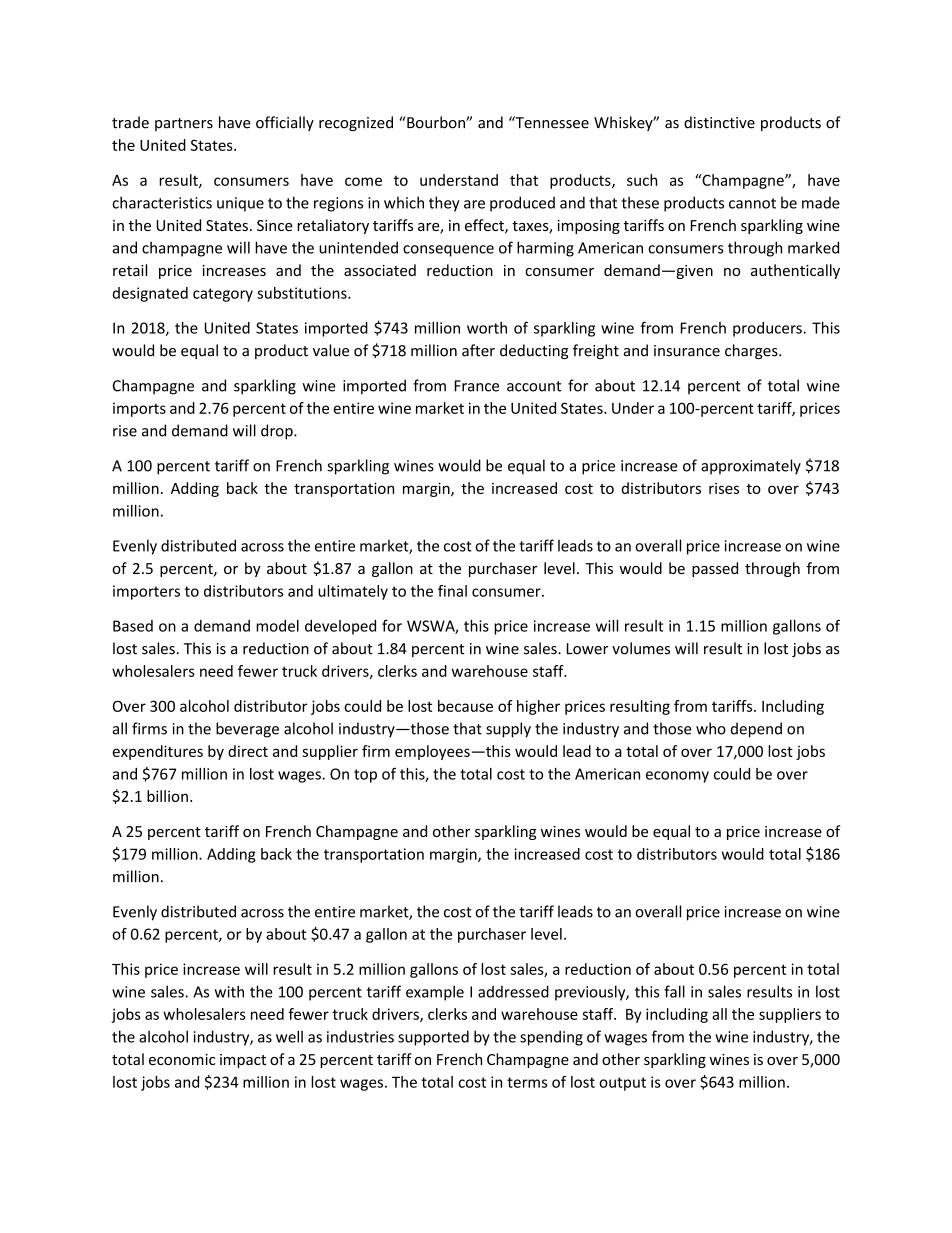 The image size is (952, 1233). Describe the element at coordinates (444, 204) in the screenshot. I see `they` at that location.
